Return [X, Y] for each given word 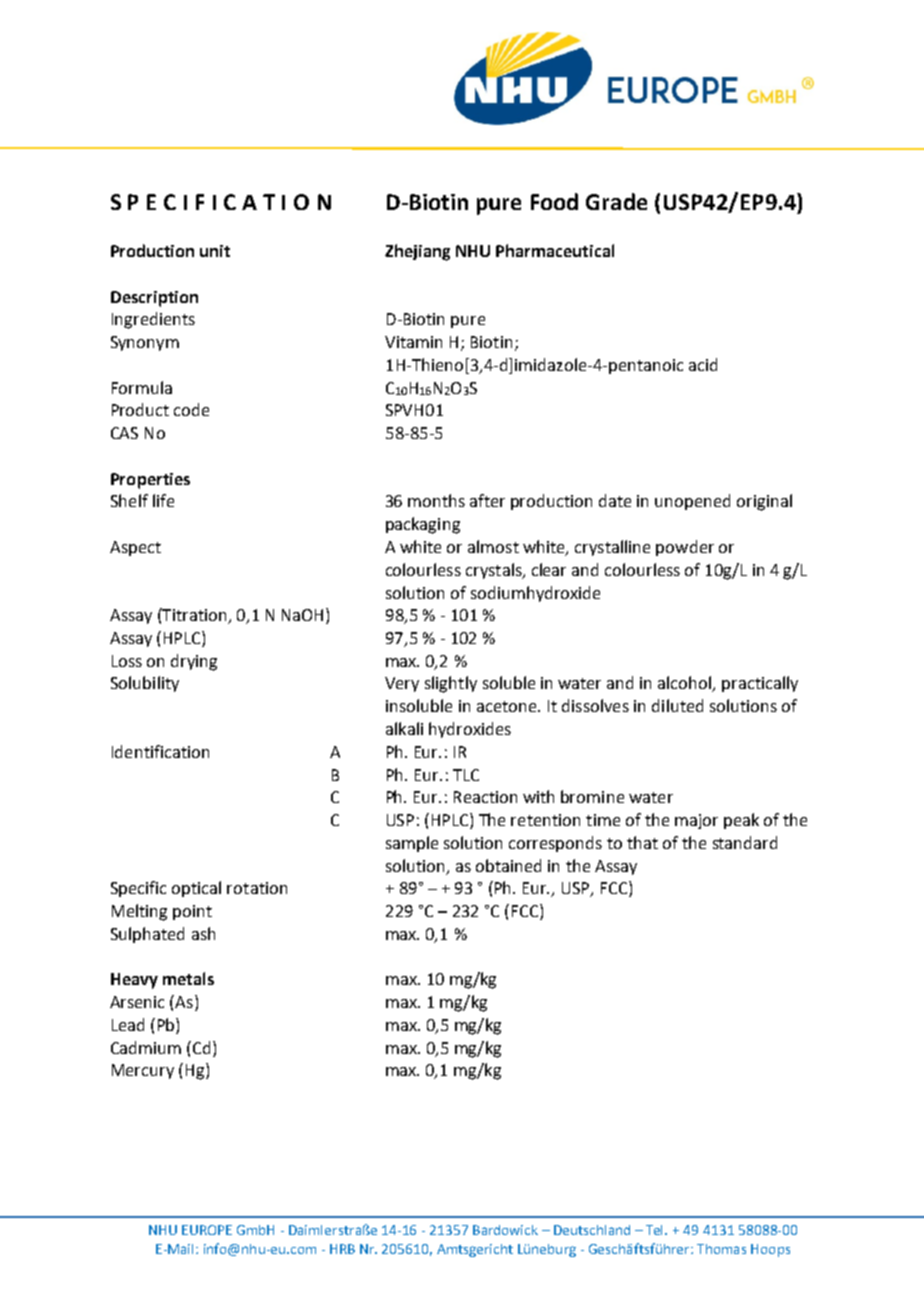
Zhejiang [417, 252]
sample [412, 844]
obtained [508, 865]
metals [188, 978]
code [191, 409]
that [642, 842]
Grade [616, 201]
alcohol [686, 684]
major [696, 821]
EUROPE [207, 1230]
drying [194, 662]
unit [215, 251]
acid [703, 364]
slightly [451, 684]
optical [196, 889]
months [436, 500]
